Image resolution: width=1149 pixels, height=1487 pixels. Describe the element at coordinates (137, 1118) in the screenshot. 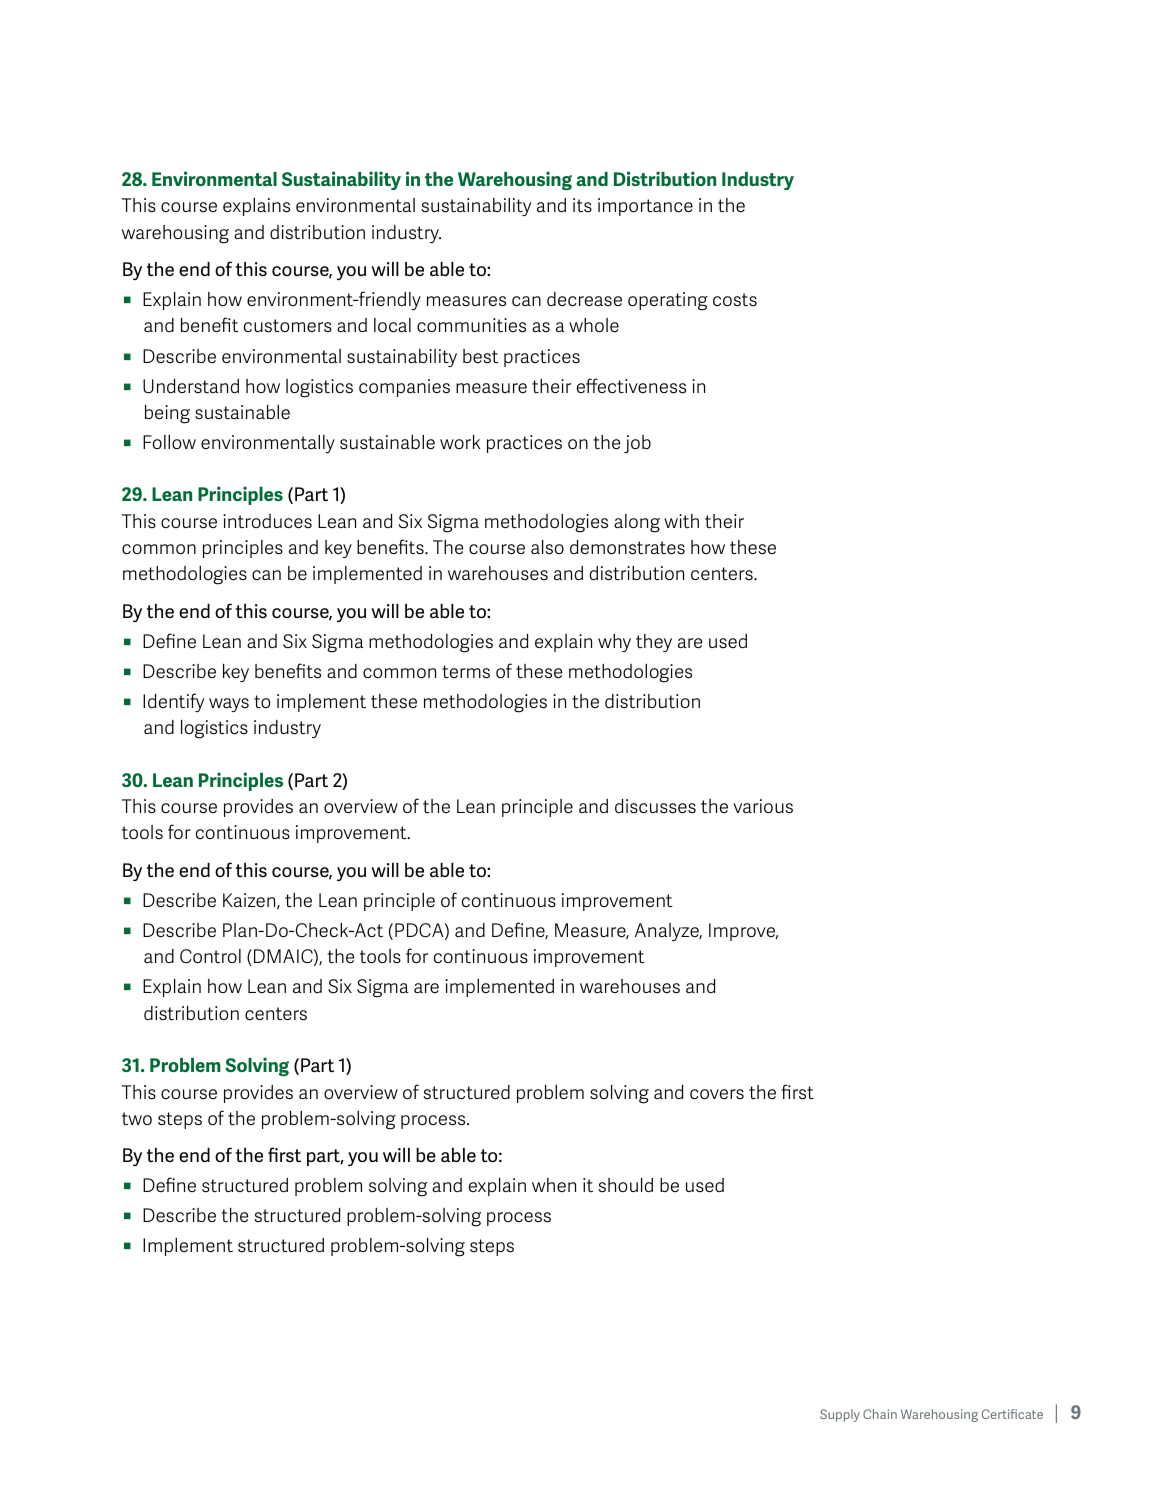

I see `two` at that location.
